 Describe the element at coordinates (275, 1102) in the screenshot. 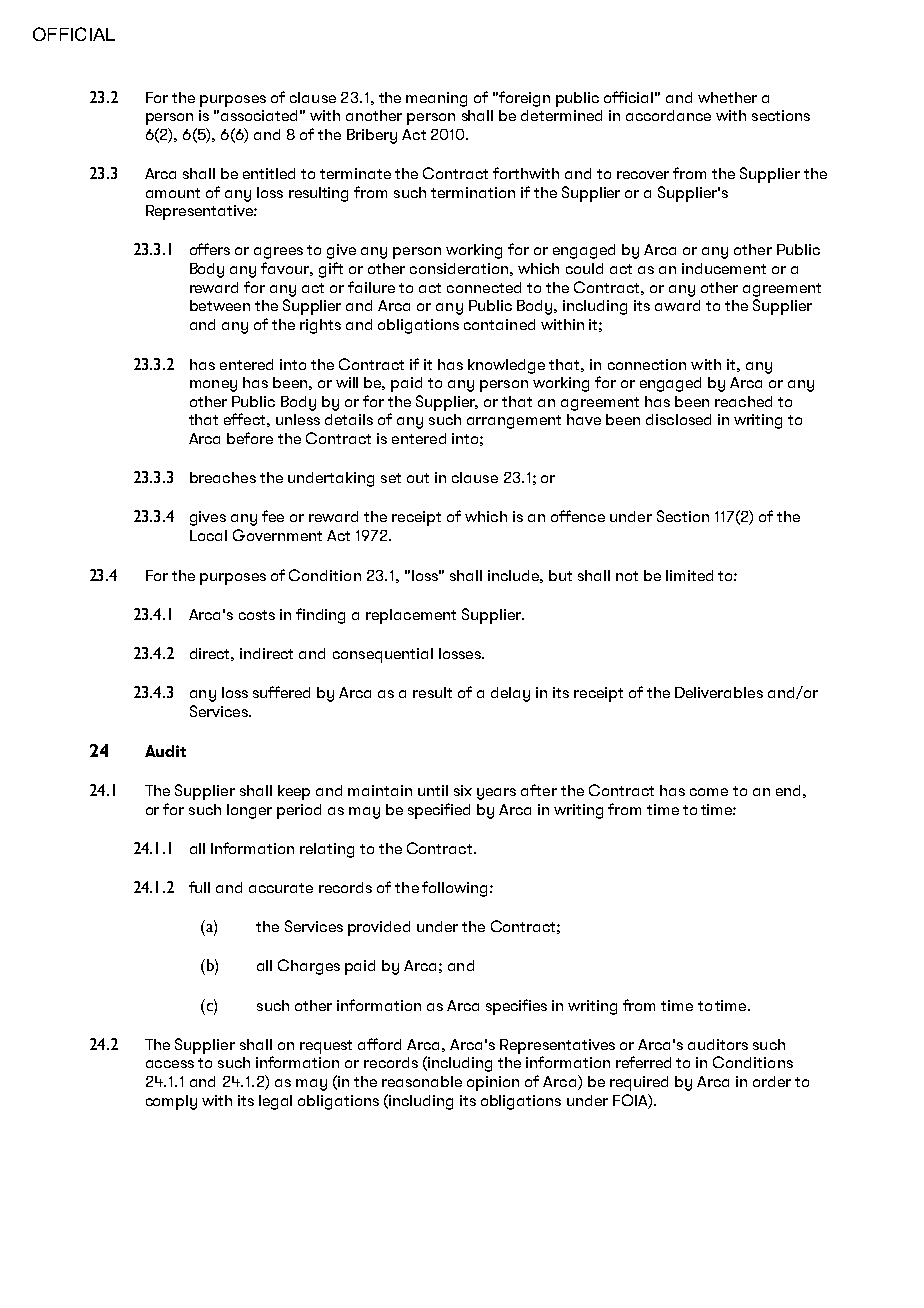

I see `legal` at that location.
